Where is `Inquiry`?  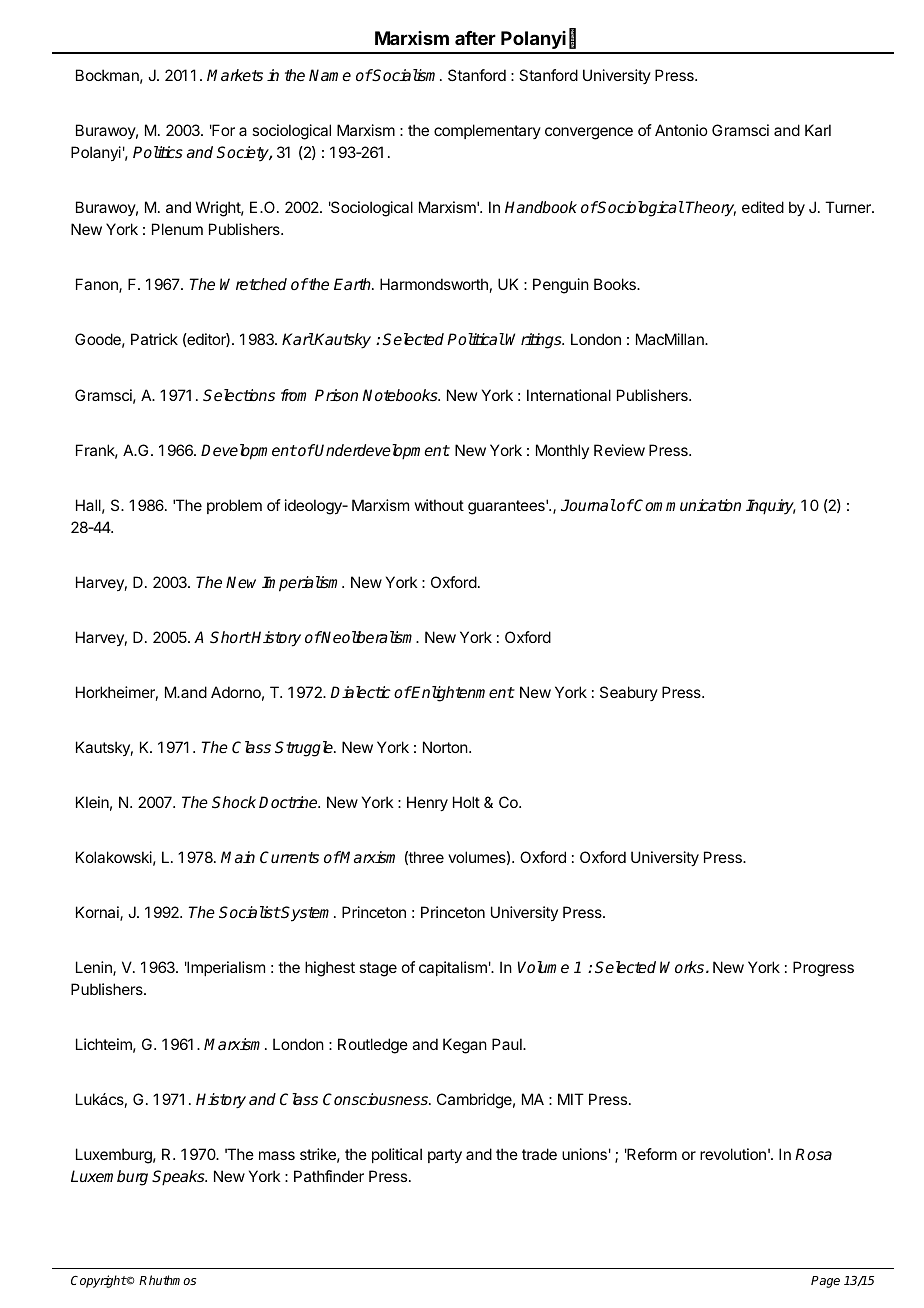 Inquiry is located at coordinates (771, 507).
